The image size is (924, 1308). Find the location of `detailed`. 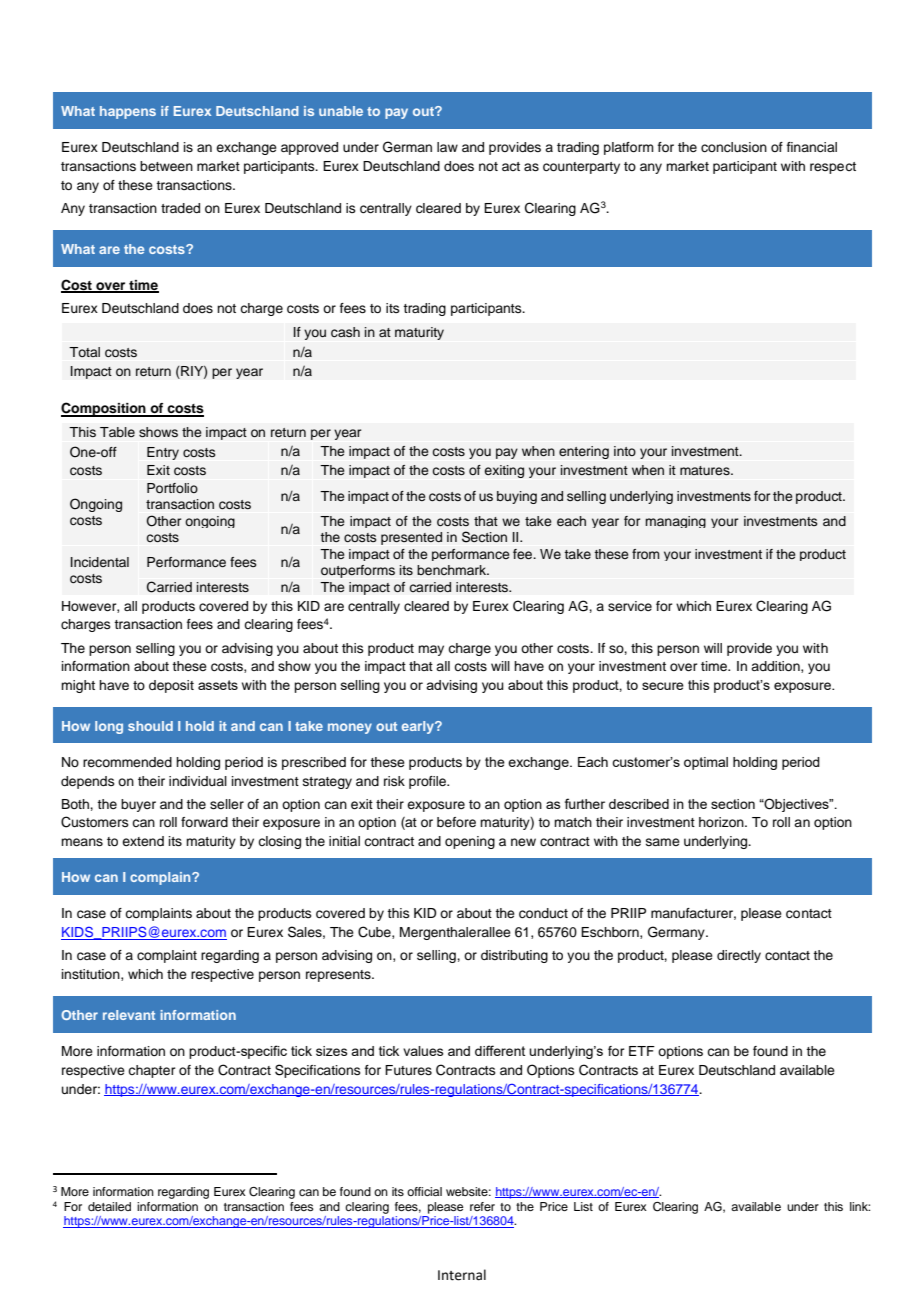

detailed is located at coordinates (109, 1206).
